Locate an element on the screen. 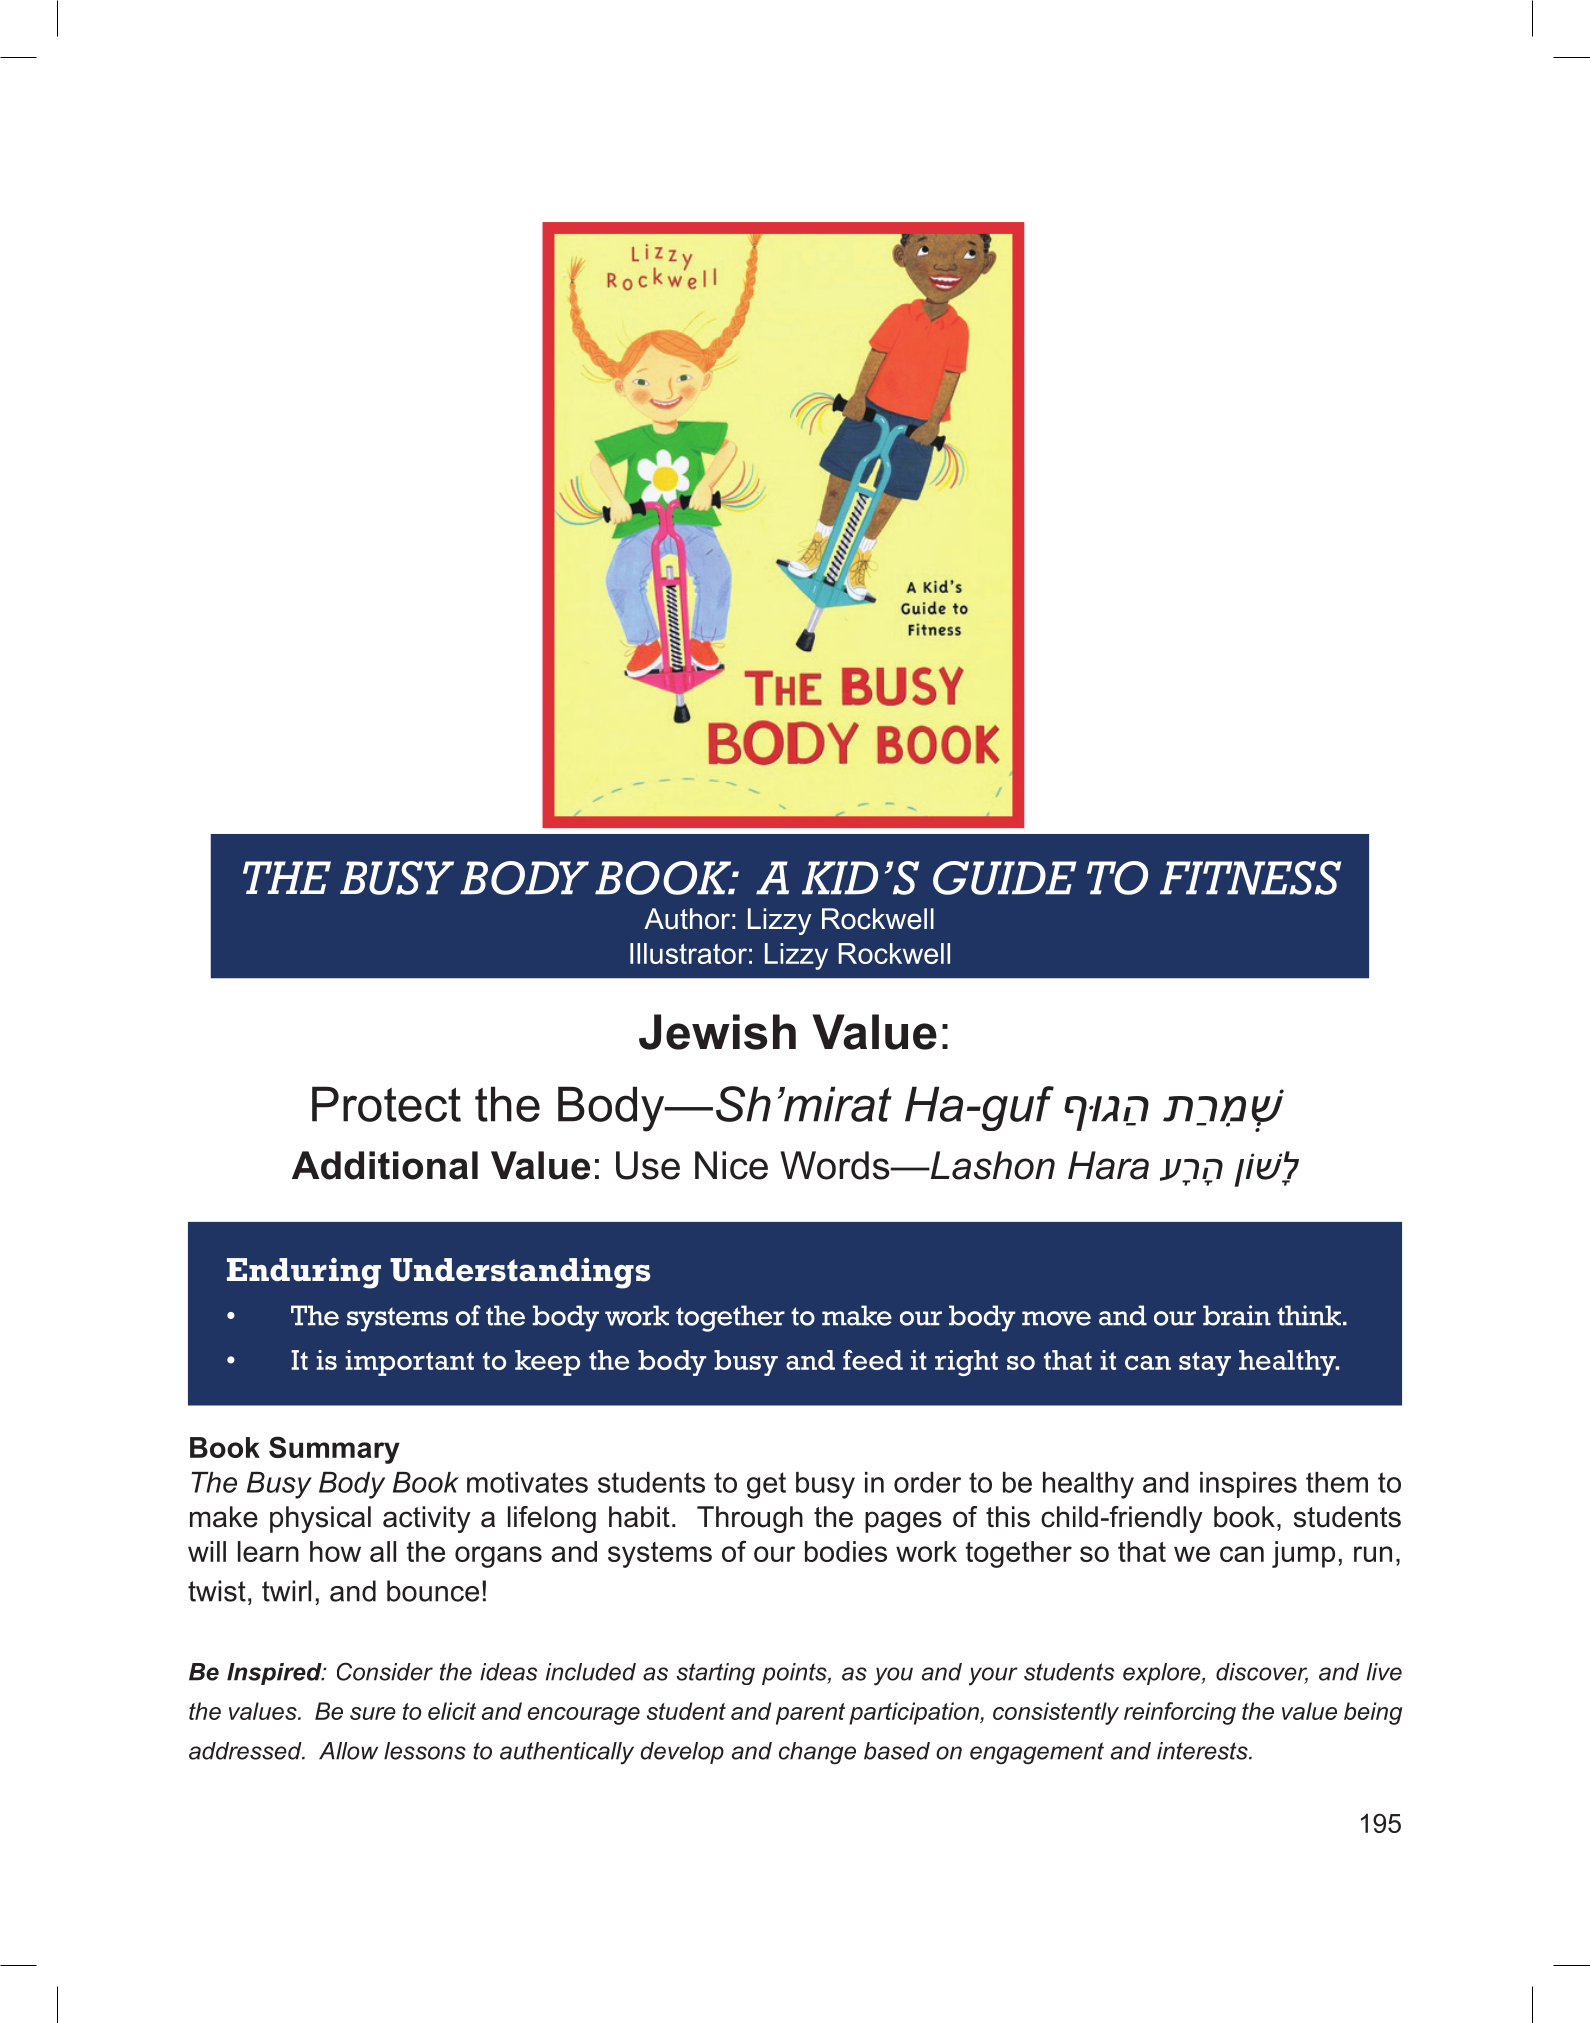 The width and height of the screenshot is (1590, 2023). brain is located at coordinates (1237, 1315).
